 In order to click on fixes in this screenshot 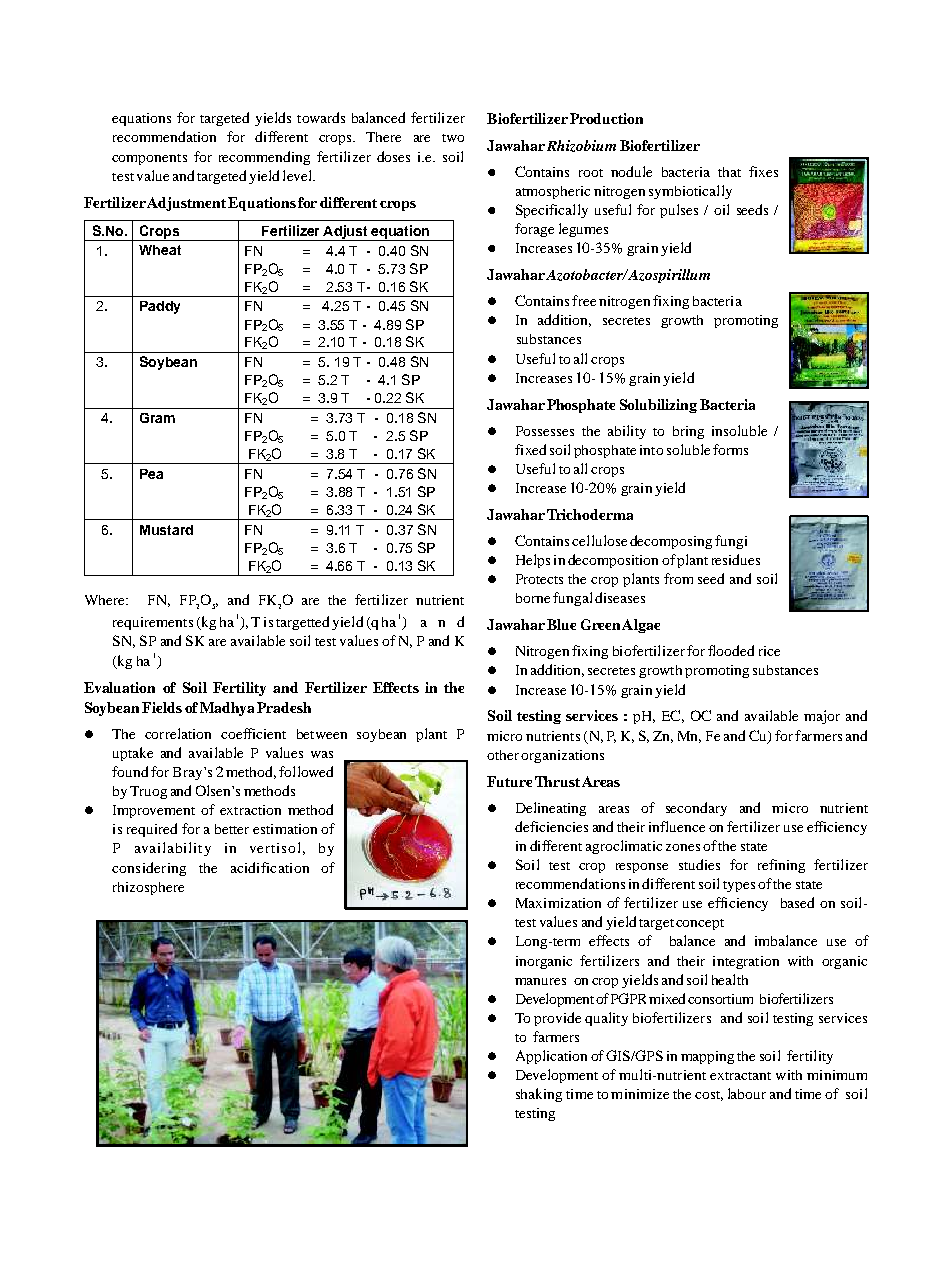, I will do `click(763, 171)`.
